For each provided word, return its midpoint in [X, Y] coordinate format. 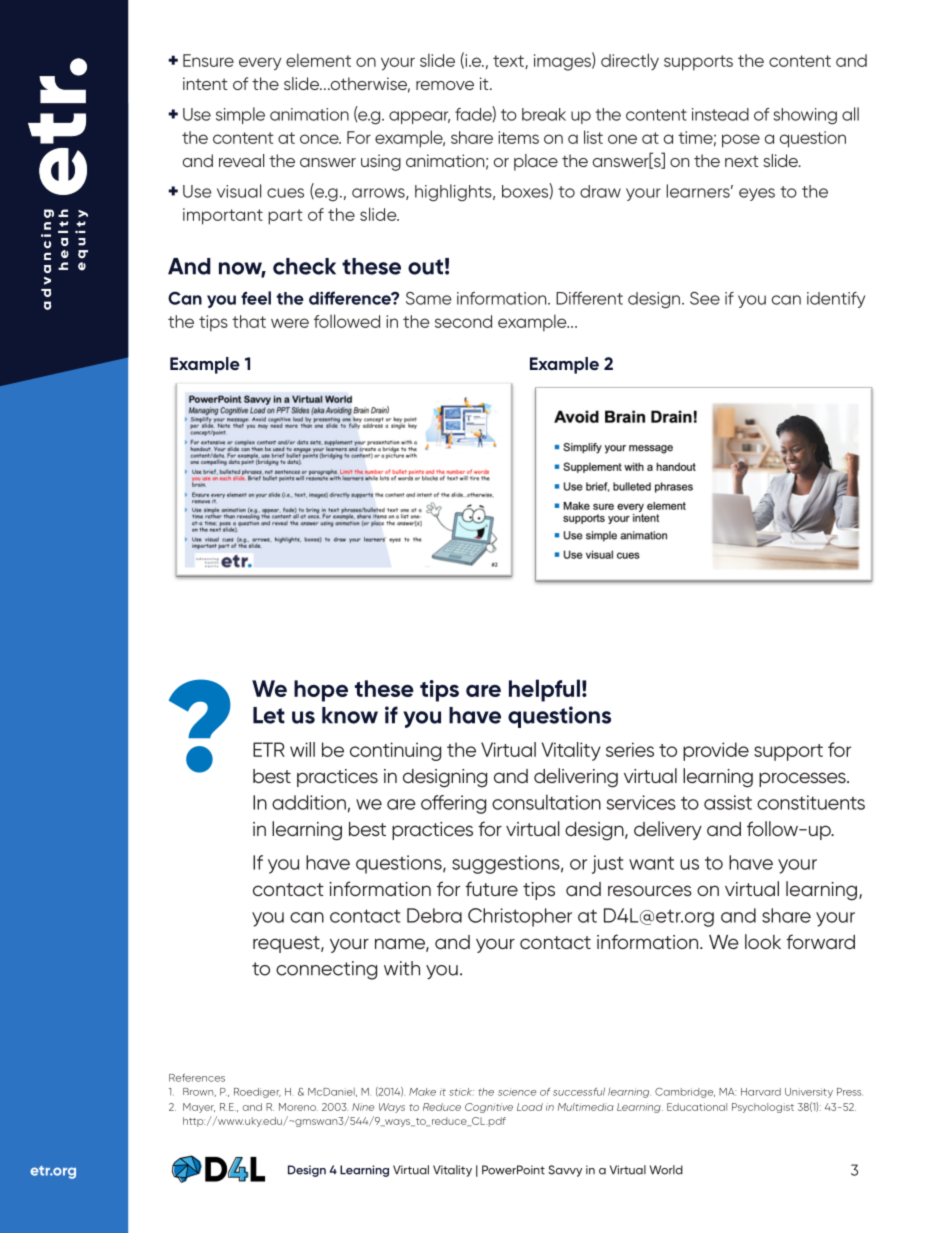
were [290, 323]
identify [836, 300]
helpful [544, 690]
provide [716, 751]
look [763, 941]
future [491, 888]
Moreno [298, 1107]
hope [321, 691]
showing [805, 116]
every [260, 64]
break [544, 114]
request [287, 944]
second [463, 321]
